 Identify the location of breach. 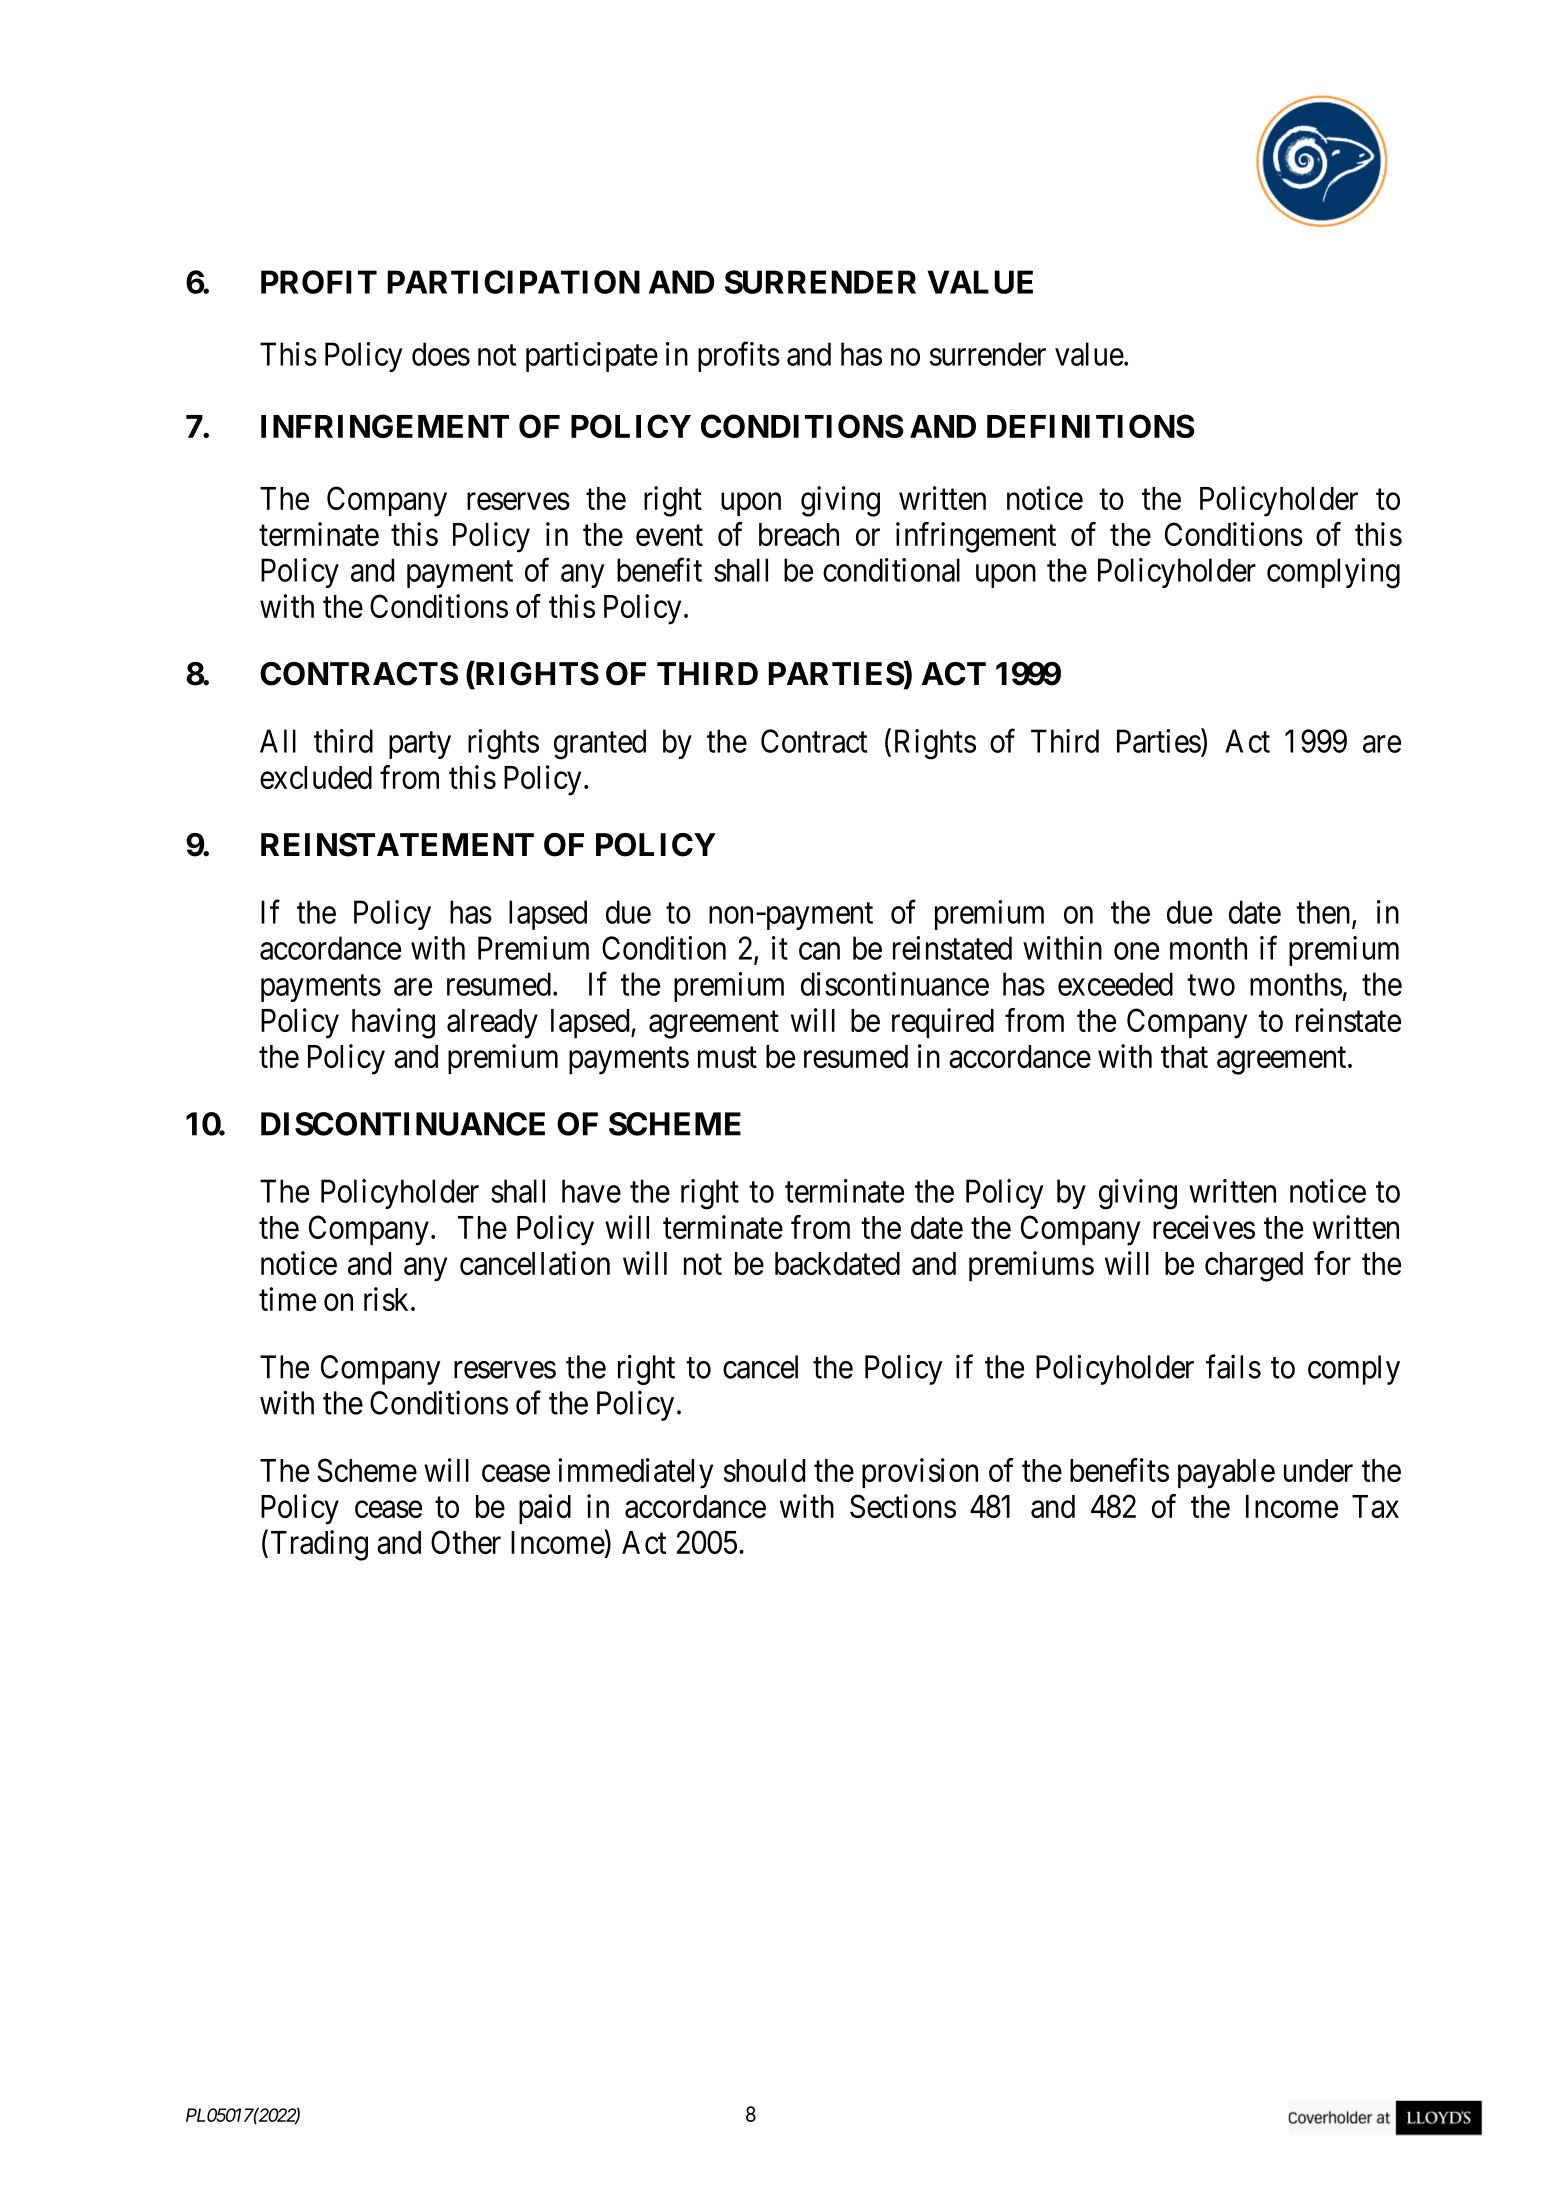
(799, 534).
